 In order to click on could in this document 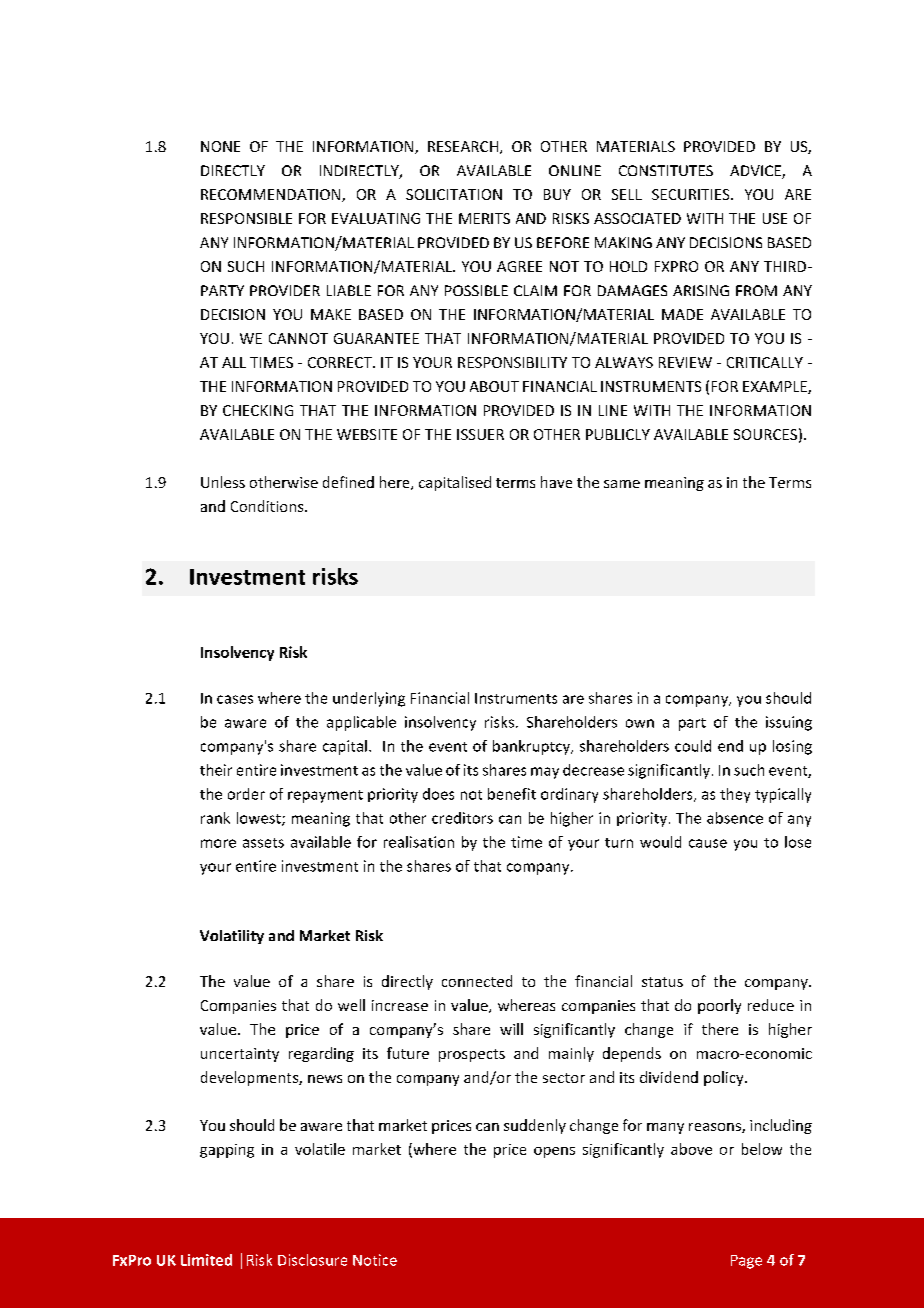, I will do `click(693, 746)`.
